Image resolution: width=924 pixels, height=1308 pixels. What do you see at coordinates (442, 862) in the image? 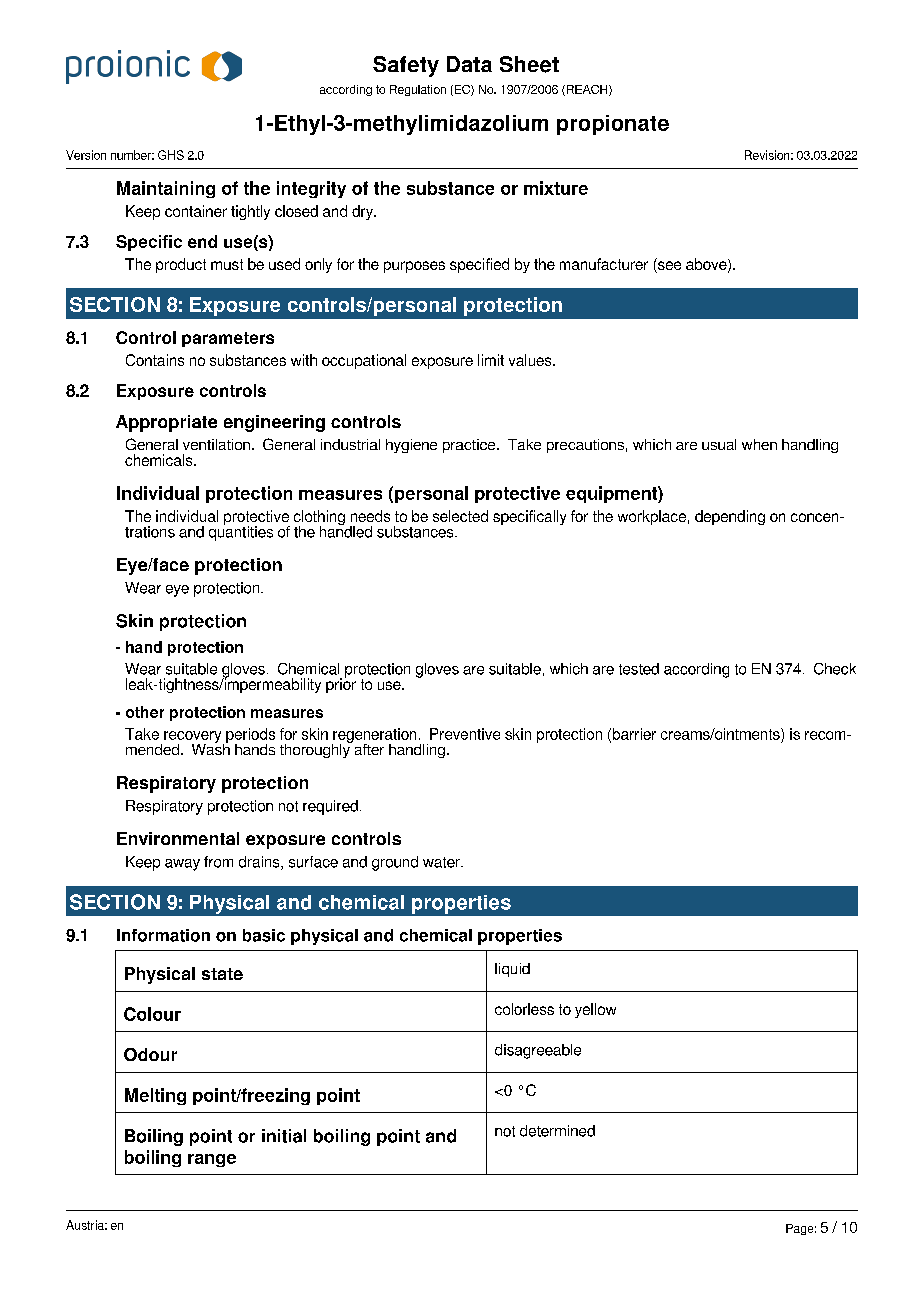
I see `water` at bounding box center [442, 862].
